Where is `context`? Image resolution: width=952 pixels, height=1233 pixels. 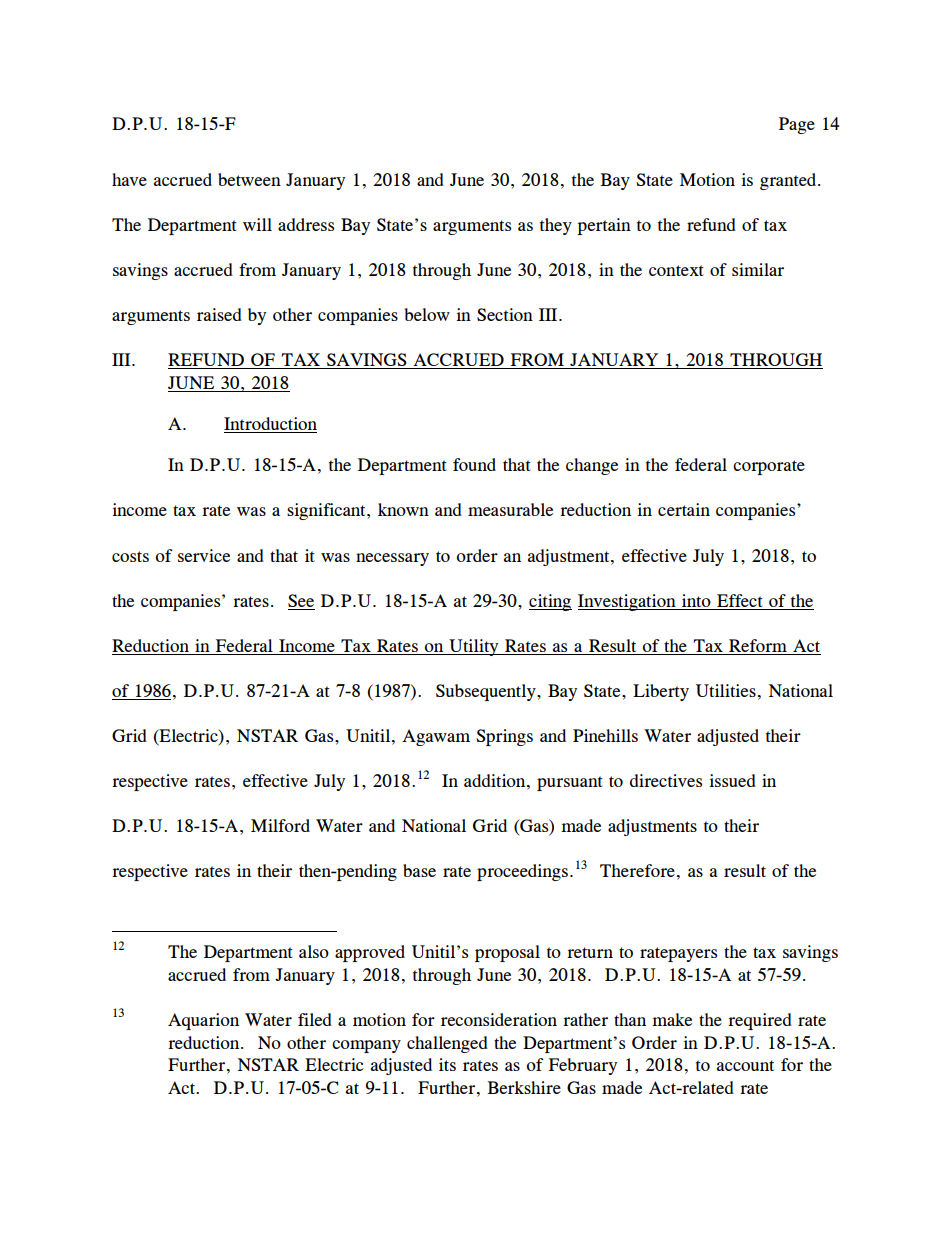
context is located at coordinates (676, 270).
